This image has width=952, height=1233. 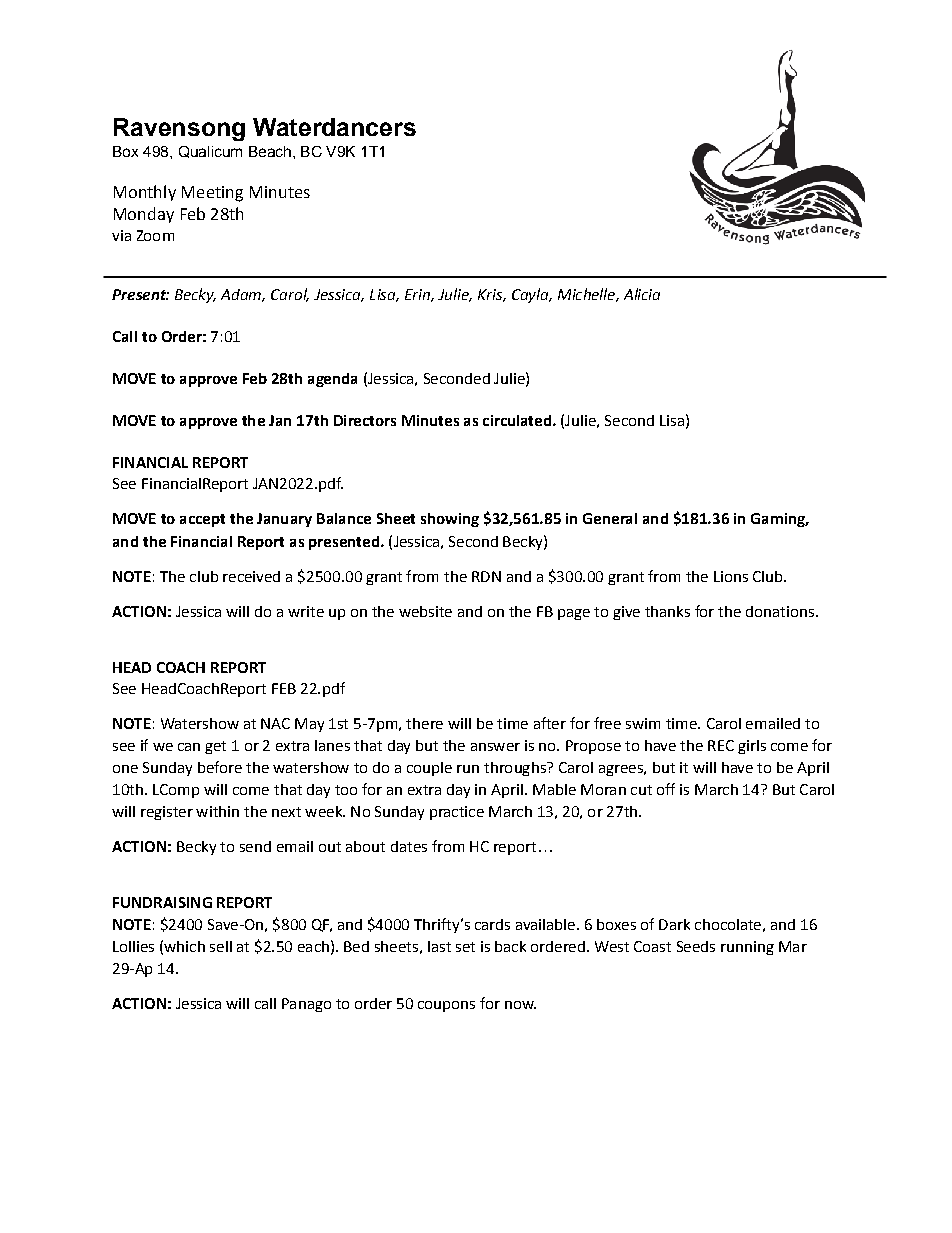 I want to click on Alicia, so click(x=642, y=294).
